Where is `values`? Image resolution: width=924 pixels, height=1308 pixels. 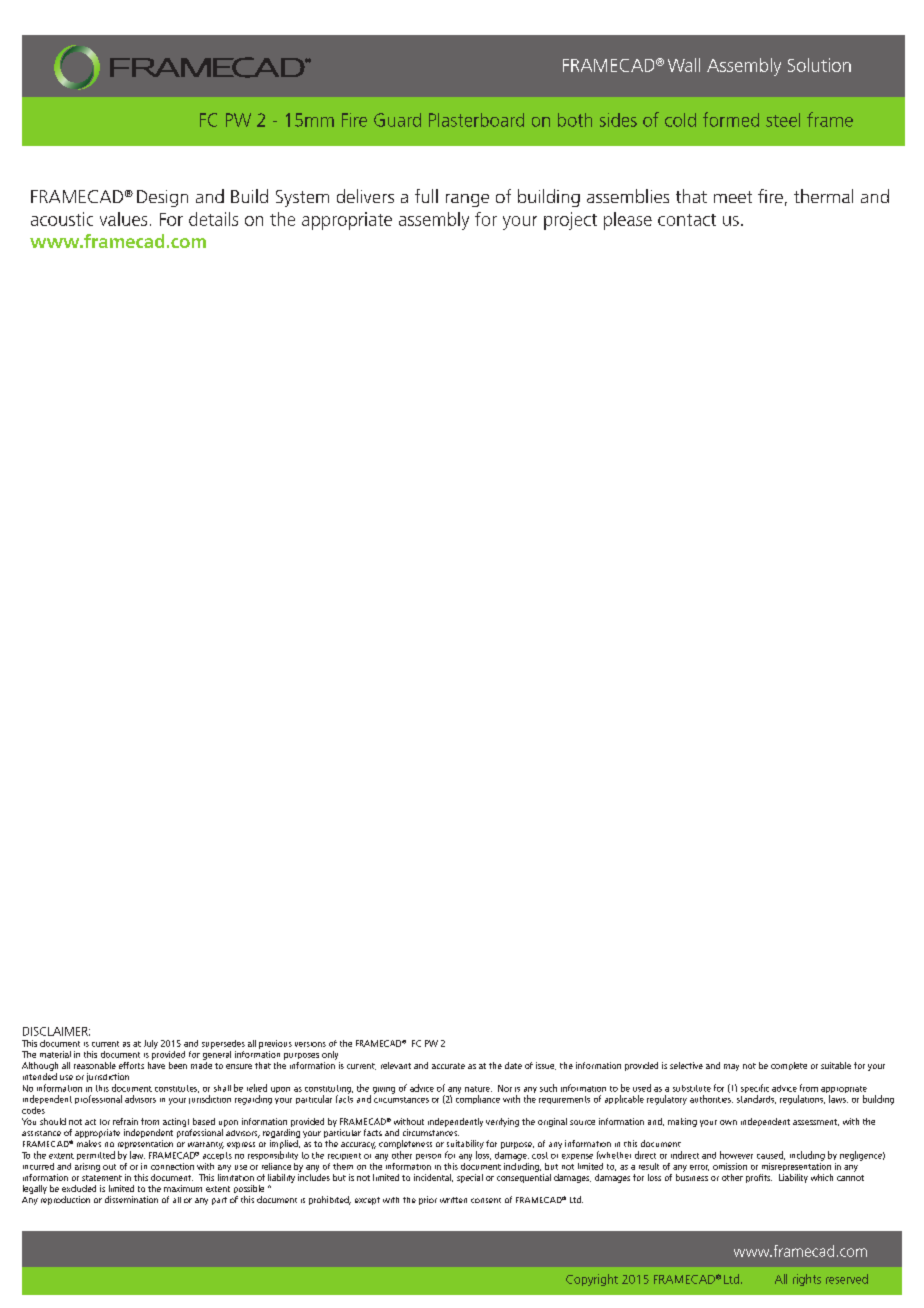
values is located at coordinates (123, 219).
